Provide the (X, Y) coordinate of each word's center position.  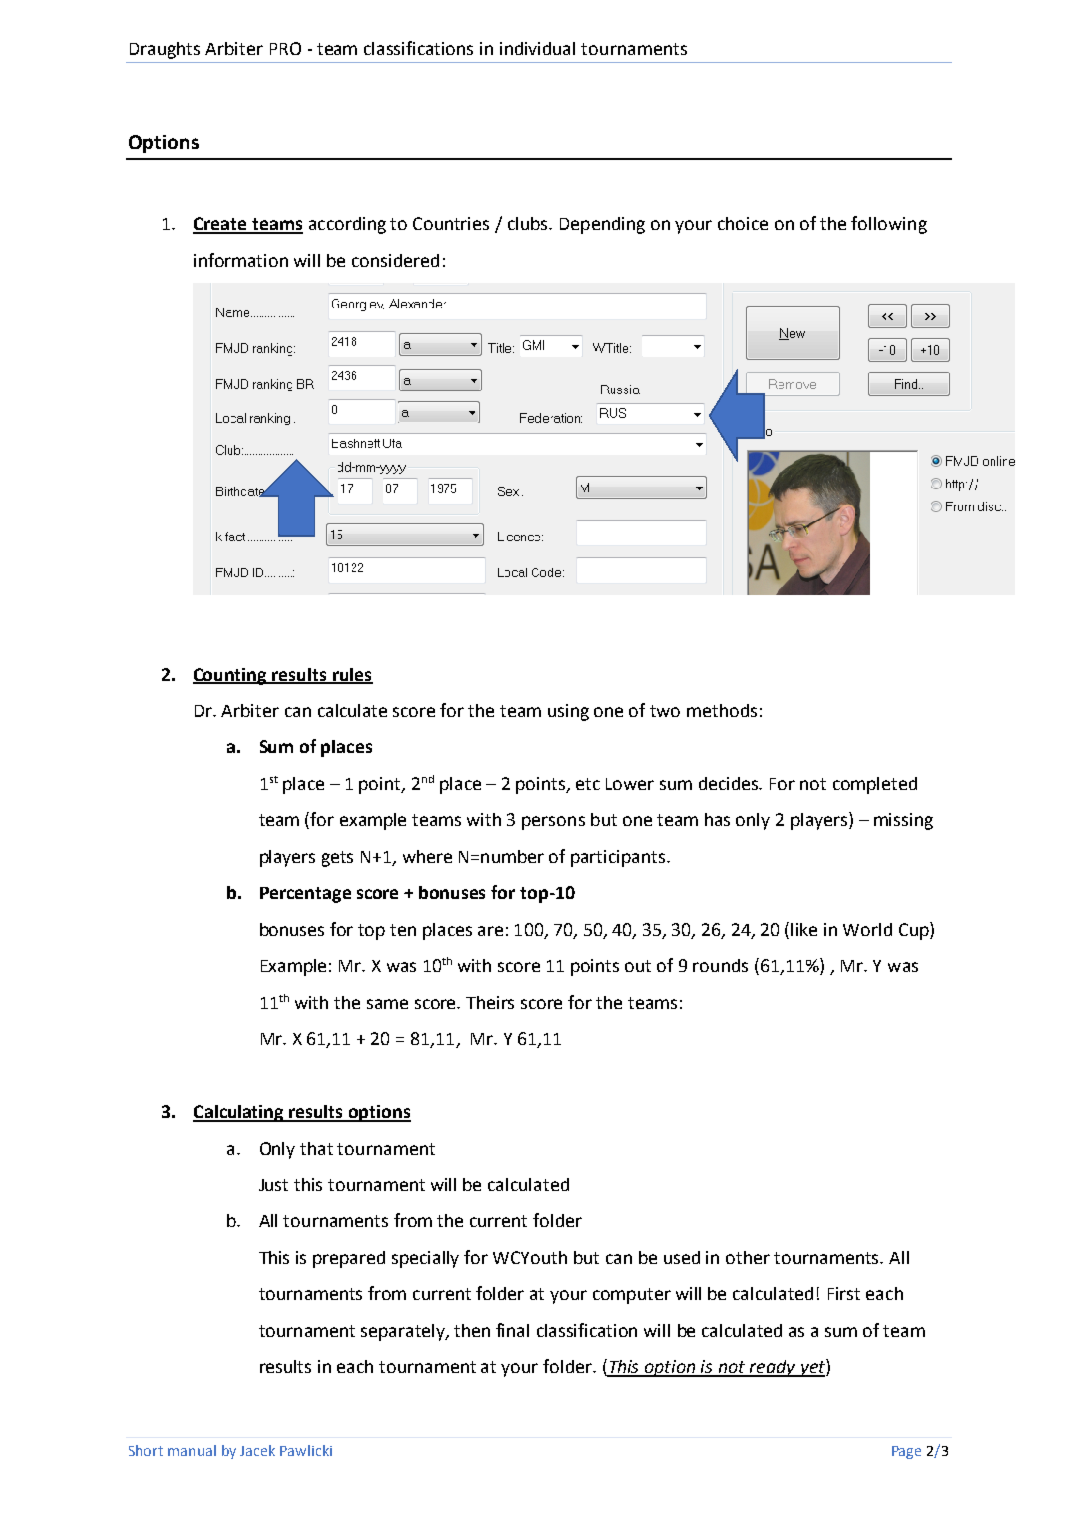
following (889, 225)
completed (875, 785)
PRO (285, 48)
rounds (720, 965)
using (568, 712)
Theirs (490, 1002)
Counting (231, 676)
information (241, 260)
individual (537, 48)
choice (743, 223)
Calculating (240, 1113)
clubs (529, 223)
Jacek (257, 1450)
